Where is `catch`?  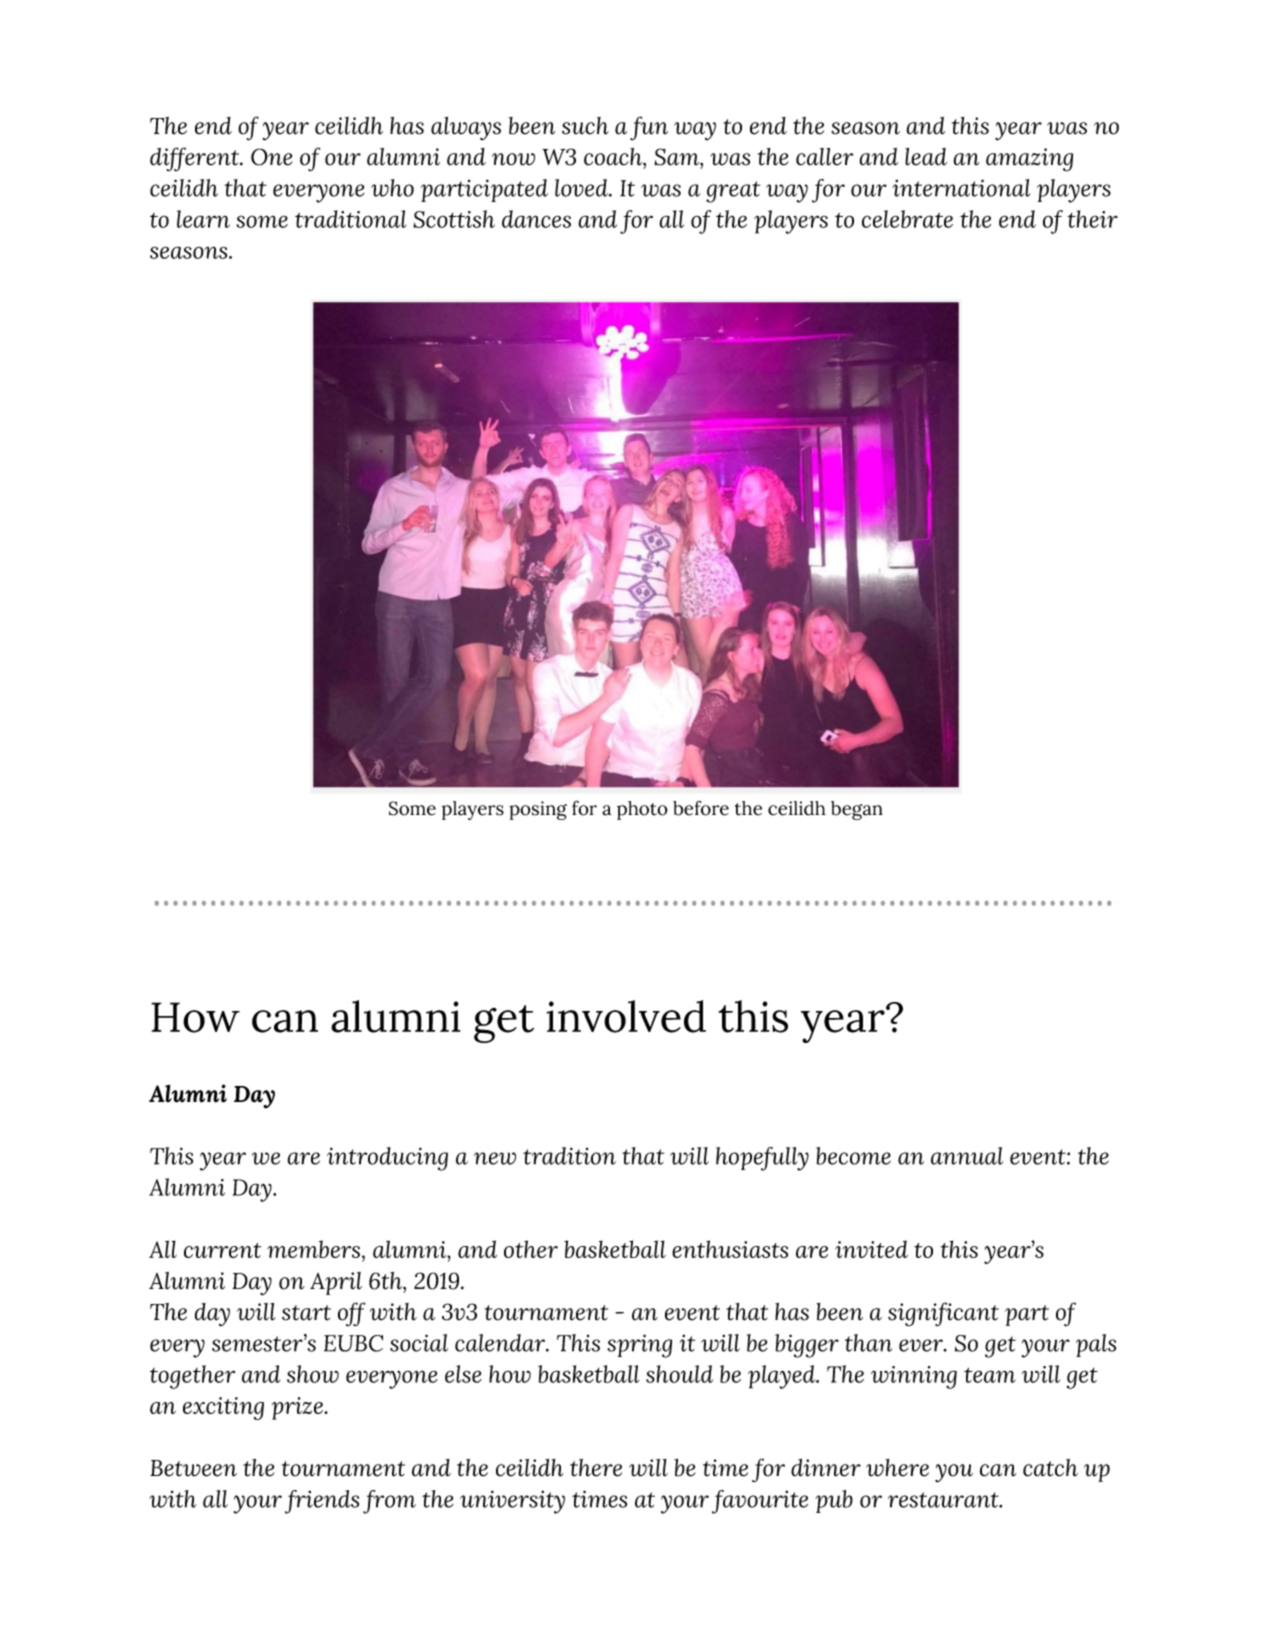
catch is located at coordinates (1050, 1468).
